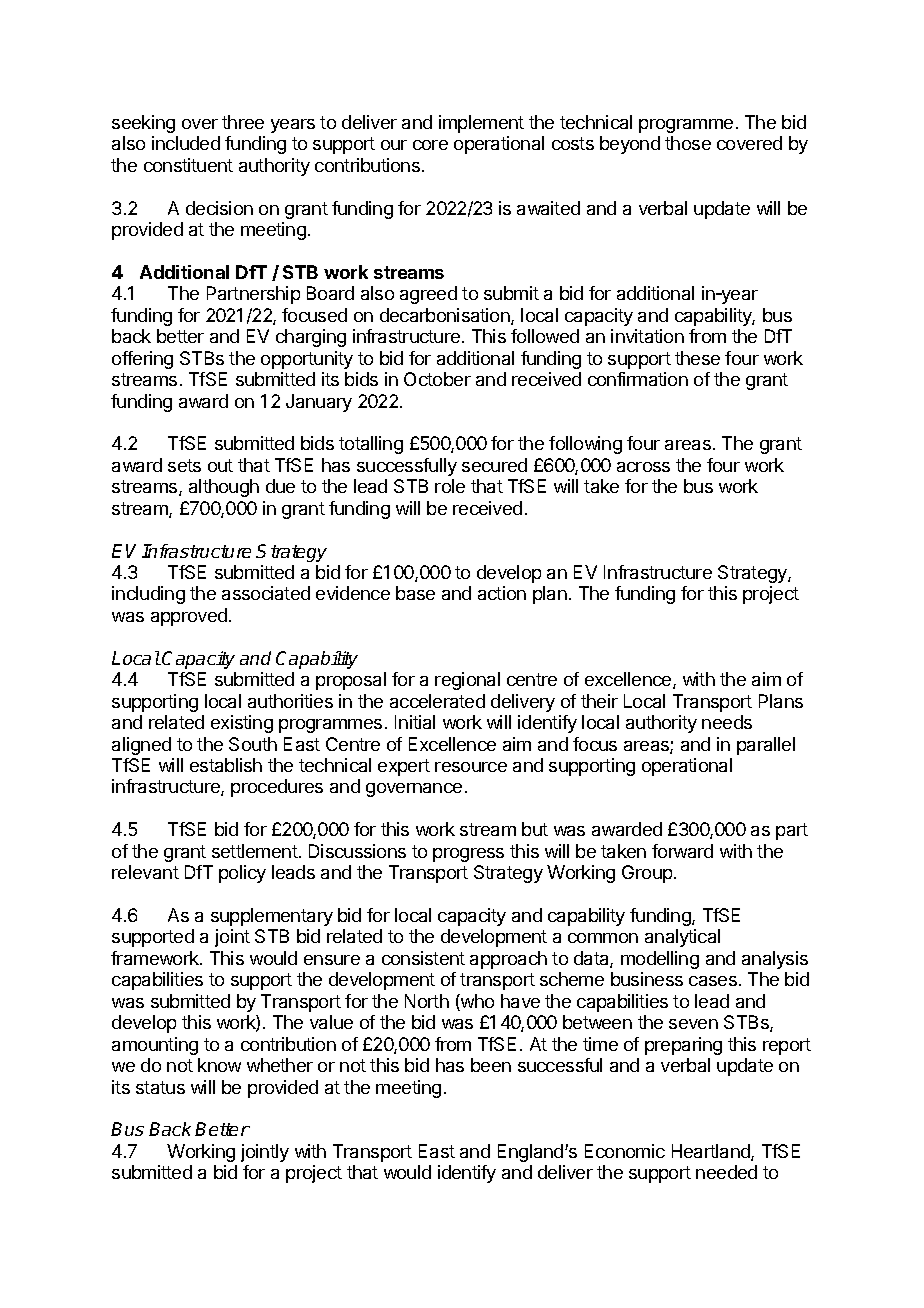 The height and width of the screenshot is (1308, 924). Describe the element at coordinates (727, 722) in the screenshot. I see `needs` at that location.
